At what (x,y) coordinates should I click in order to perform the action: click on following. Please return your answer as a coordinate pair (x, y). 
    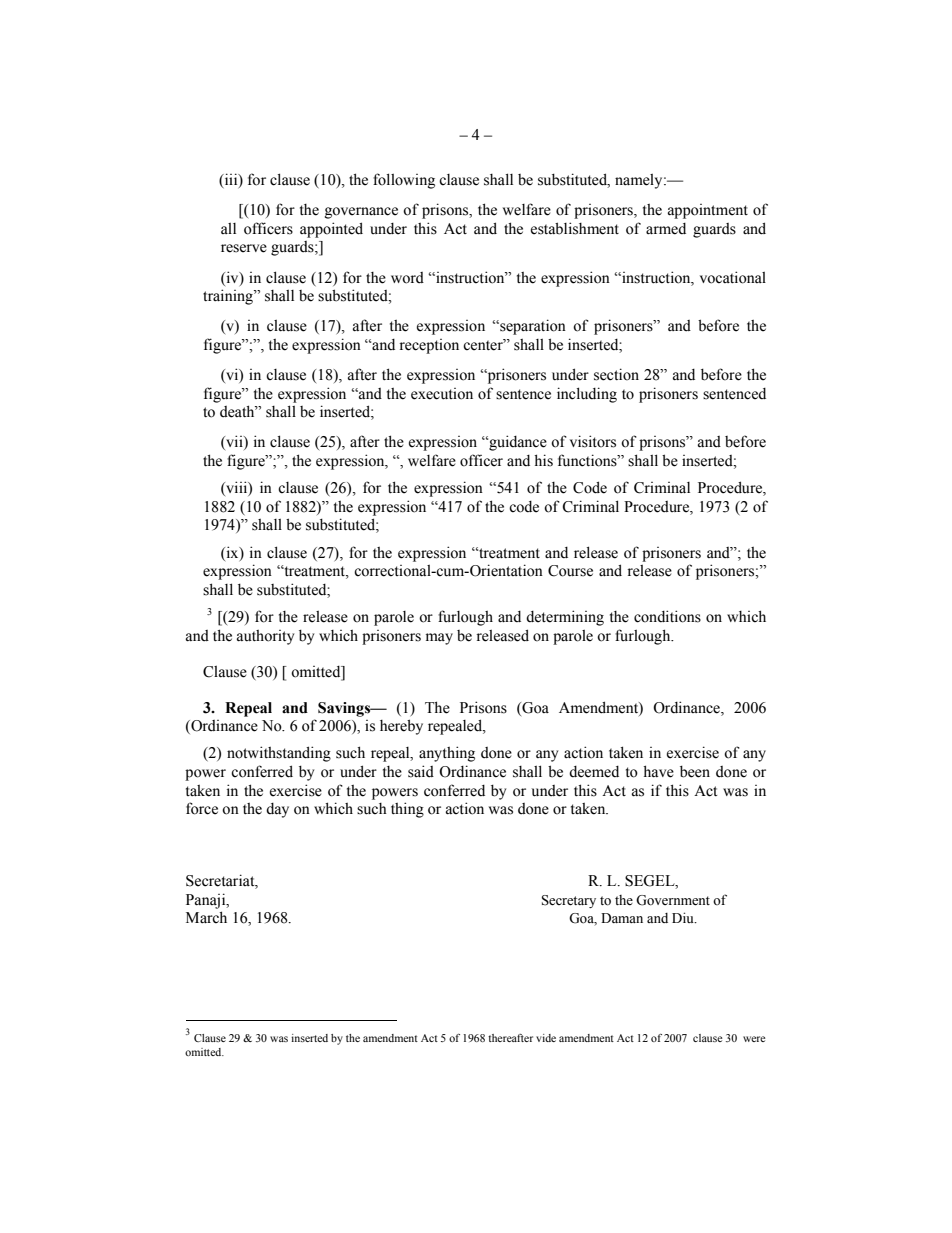
    Looking at the image, I should click on (404, 181).
